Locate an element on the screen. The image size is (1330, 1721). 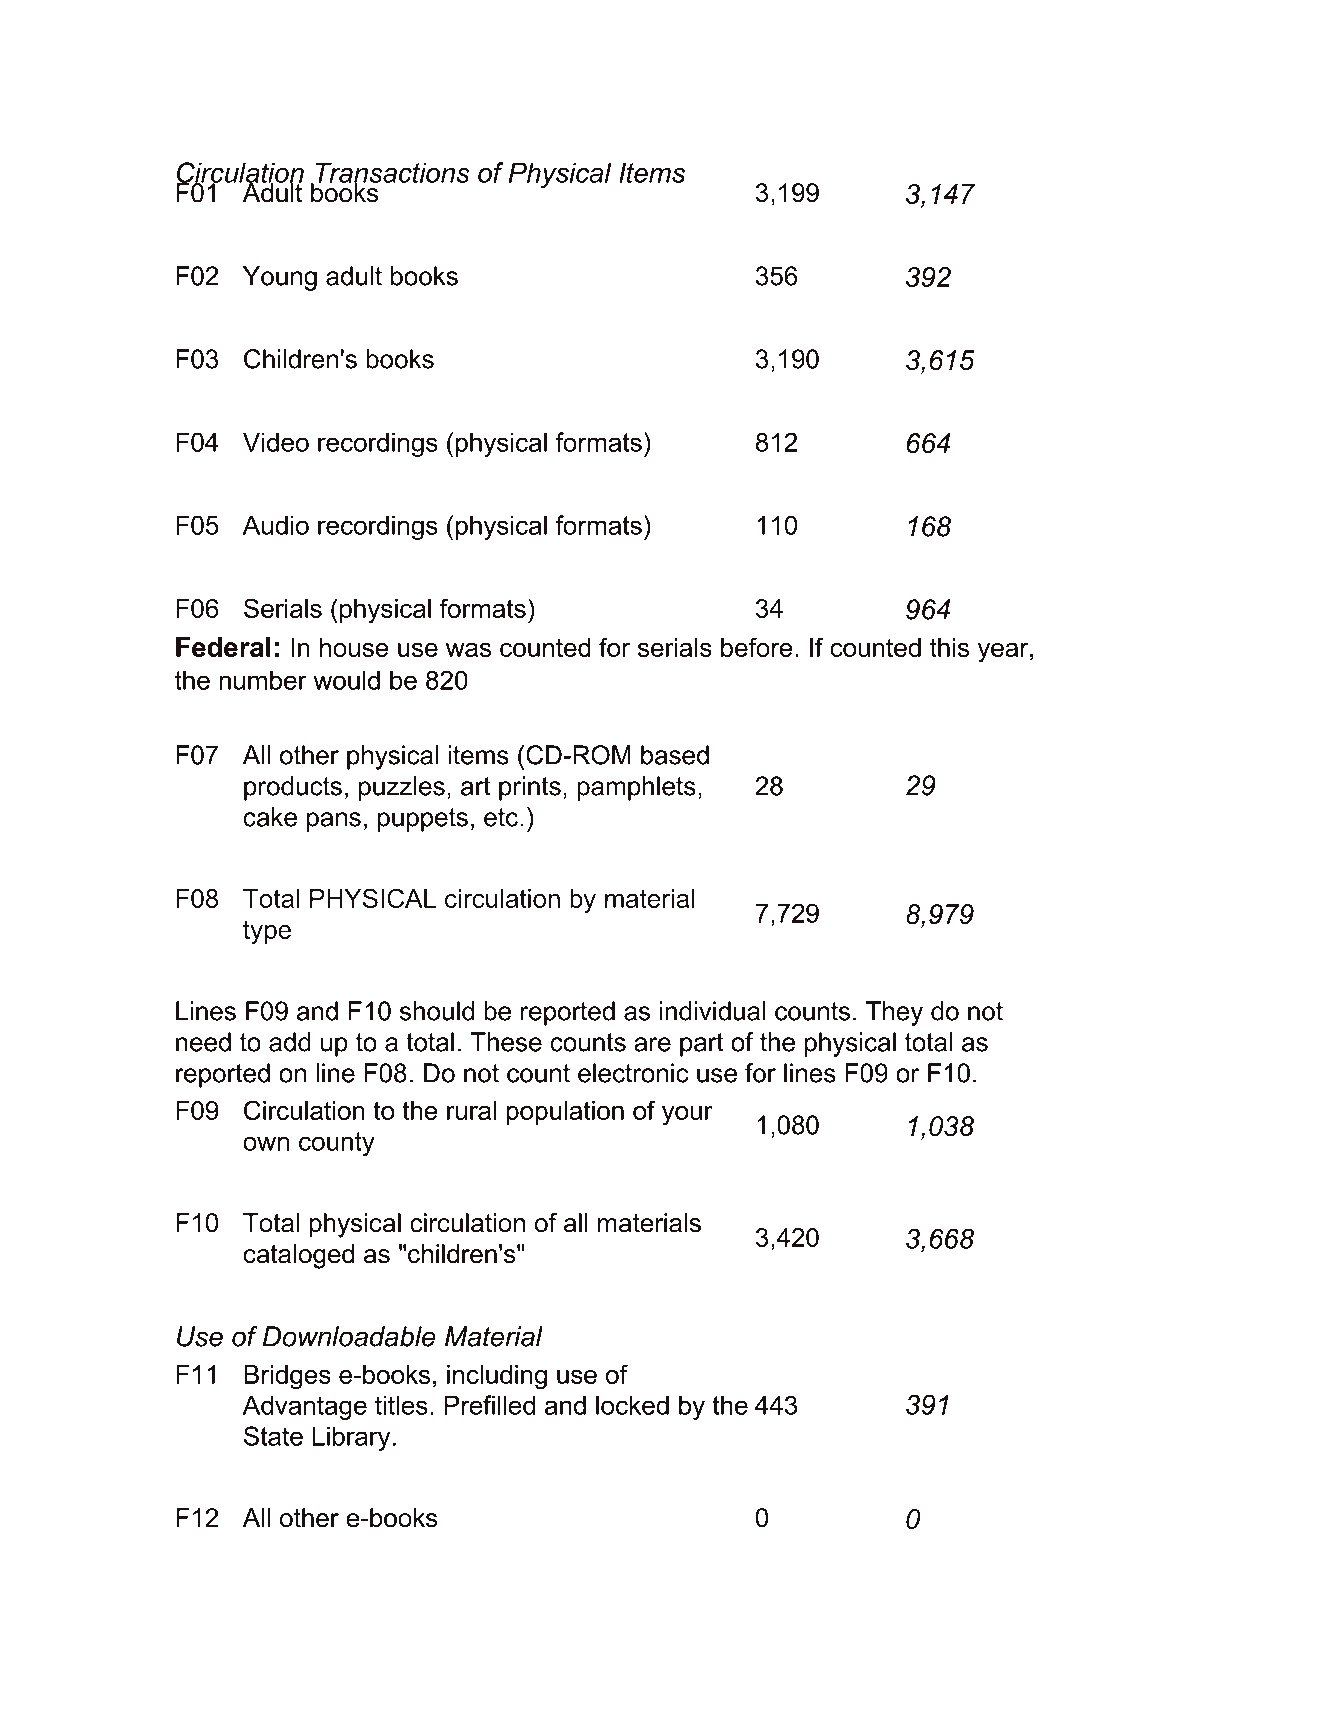
Young is located at coordinates (280, 278).
